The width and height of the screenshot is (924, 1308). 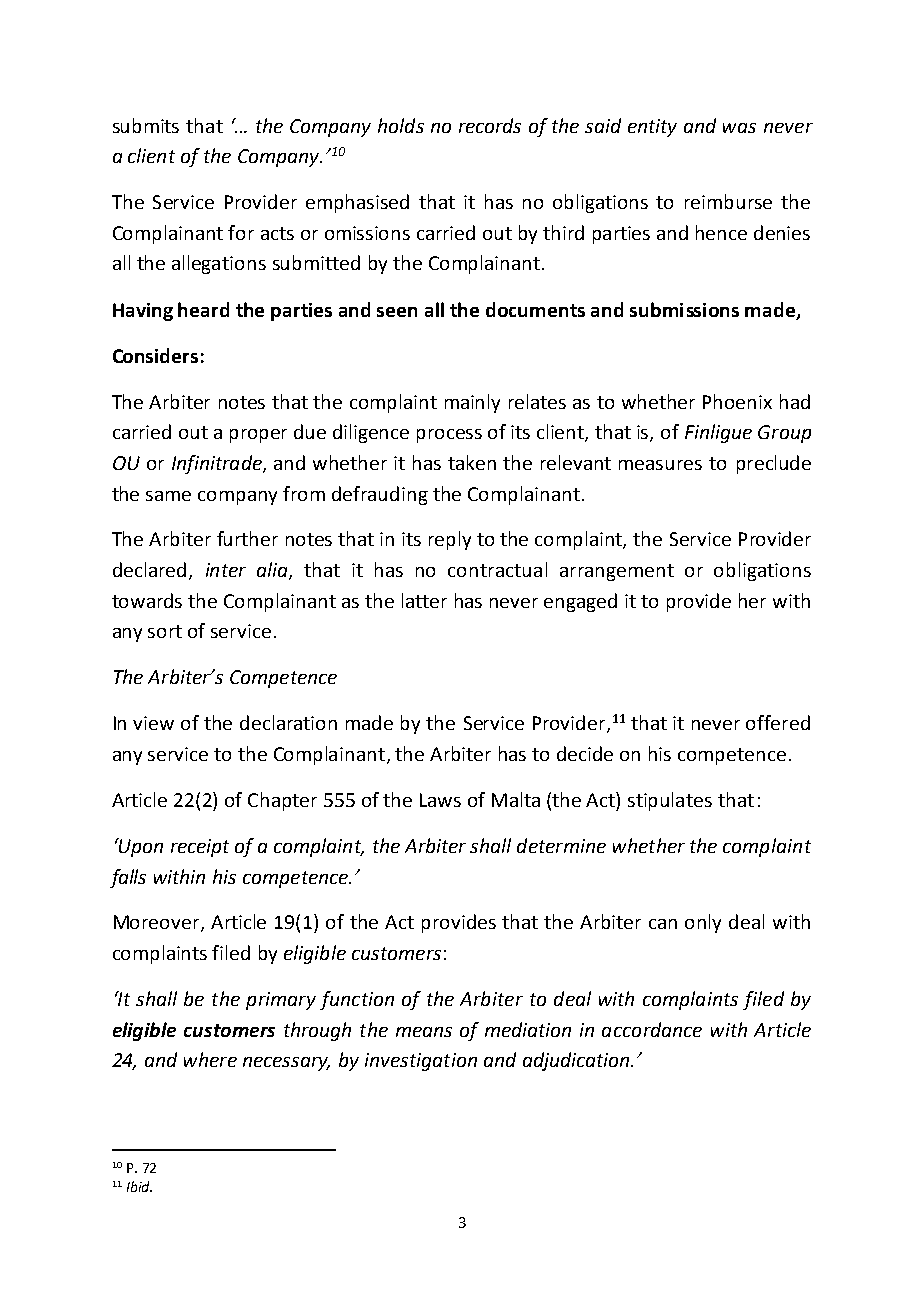 What do you see at coordinates (424, 600) in the screenshot?
I see `latter` at bounding box center [424, 600].
